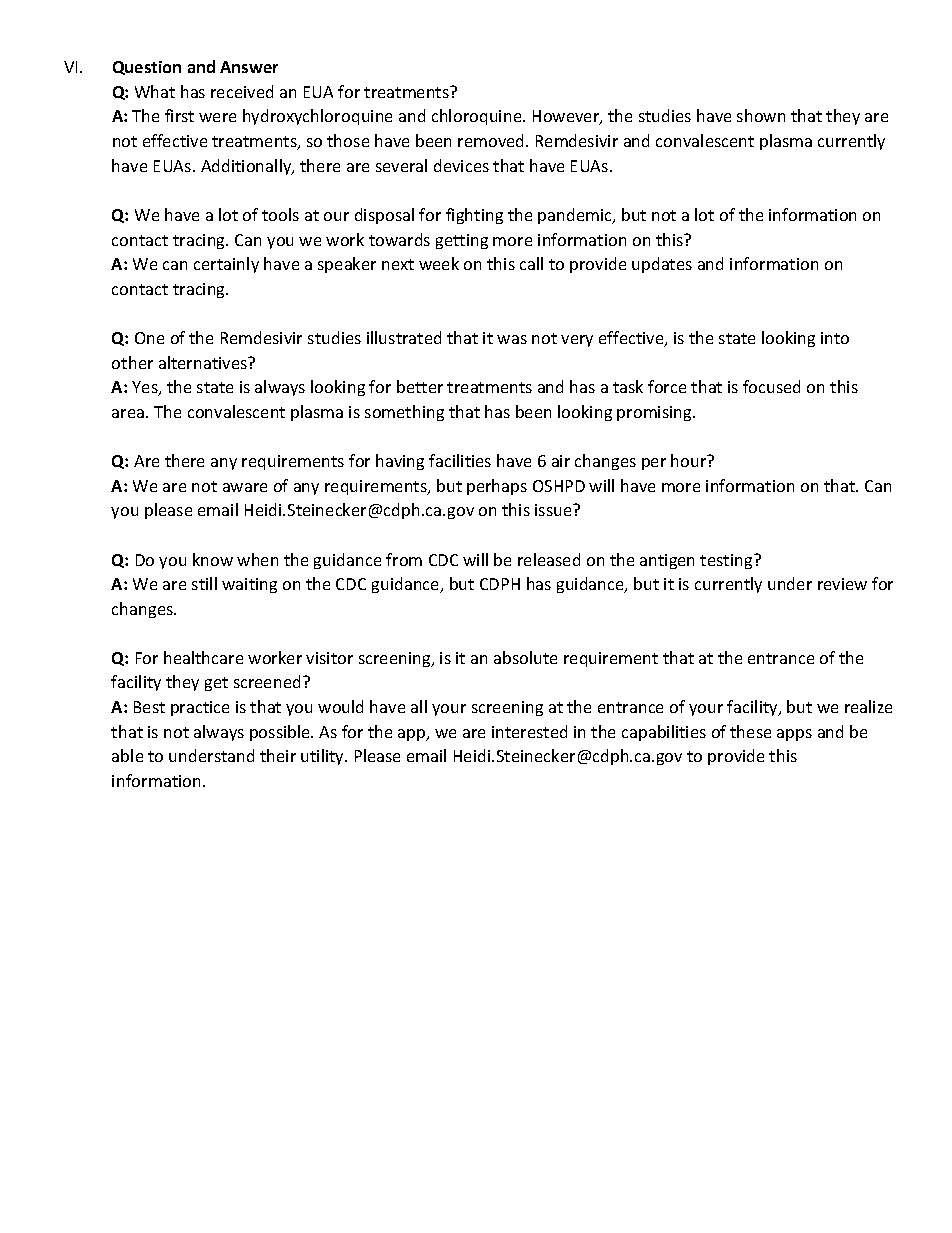  Describe the element at coordinates (529, 731) in the screenshot. I see `interested` at that location.
